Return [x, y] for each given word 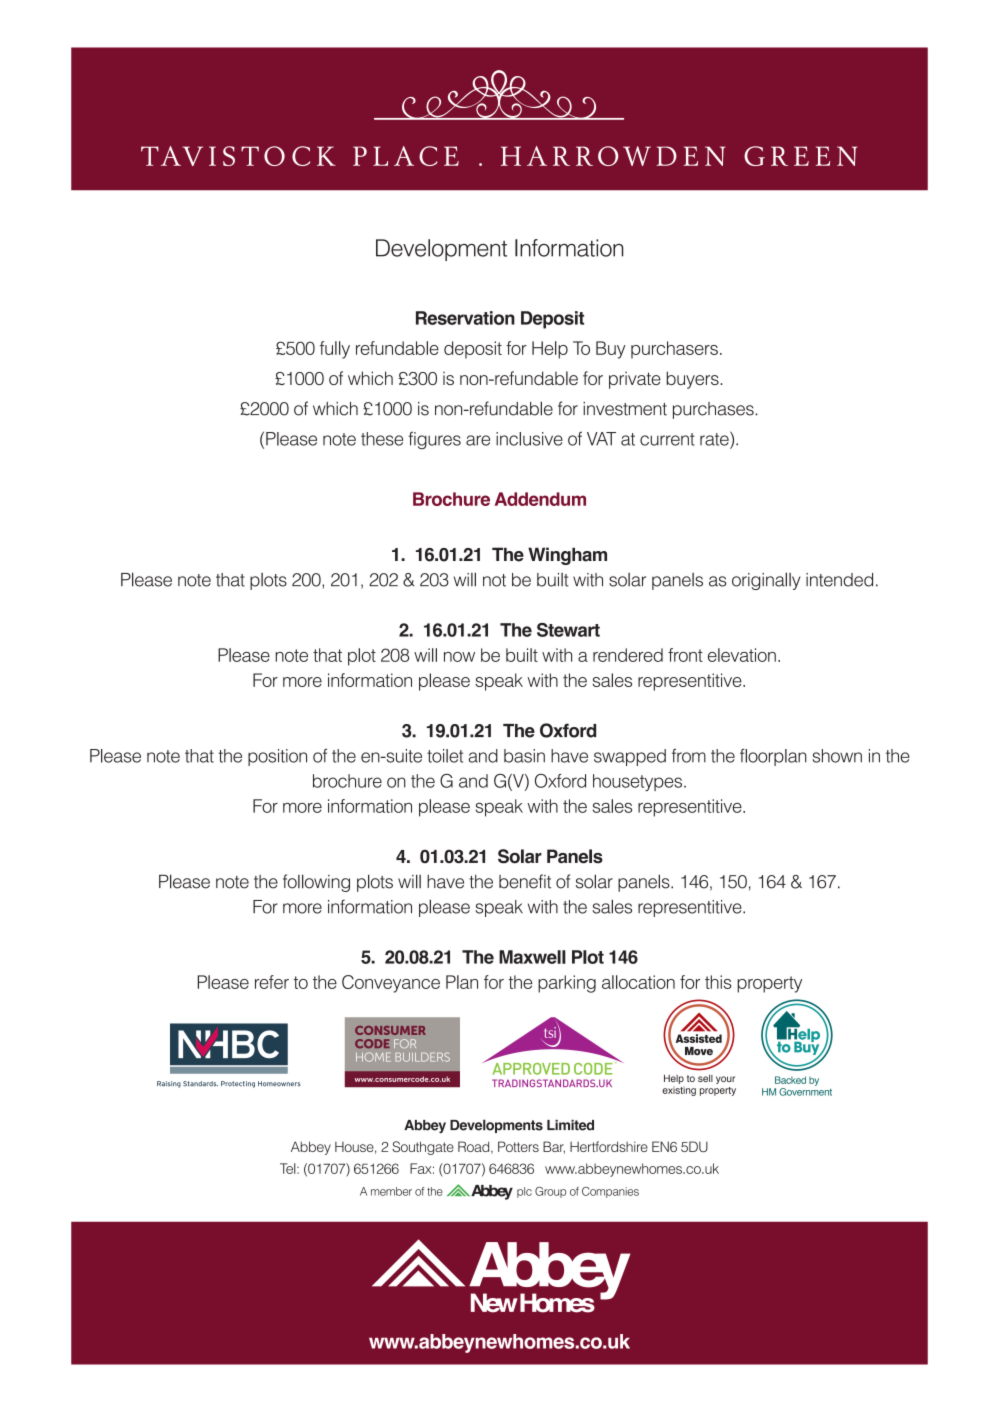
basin [524, 756]
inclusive [529, 439]
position [277, 757]
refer [272, 982]
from [689, 755]
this [718, 982]
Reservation [465, 318]
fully [335, 350]
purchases [714, 410]
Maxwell [532, 957]
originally [766, 581]
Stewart [568, 630]
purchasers [674, 350]
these [382, 439]
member [391, 1191]
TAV [172, 156]
